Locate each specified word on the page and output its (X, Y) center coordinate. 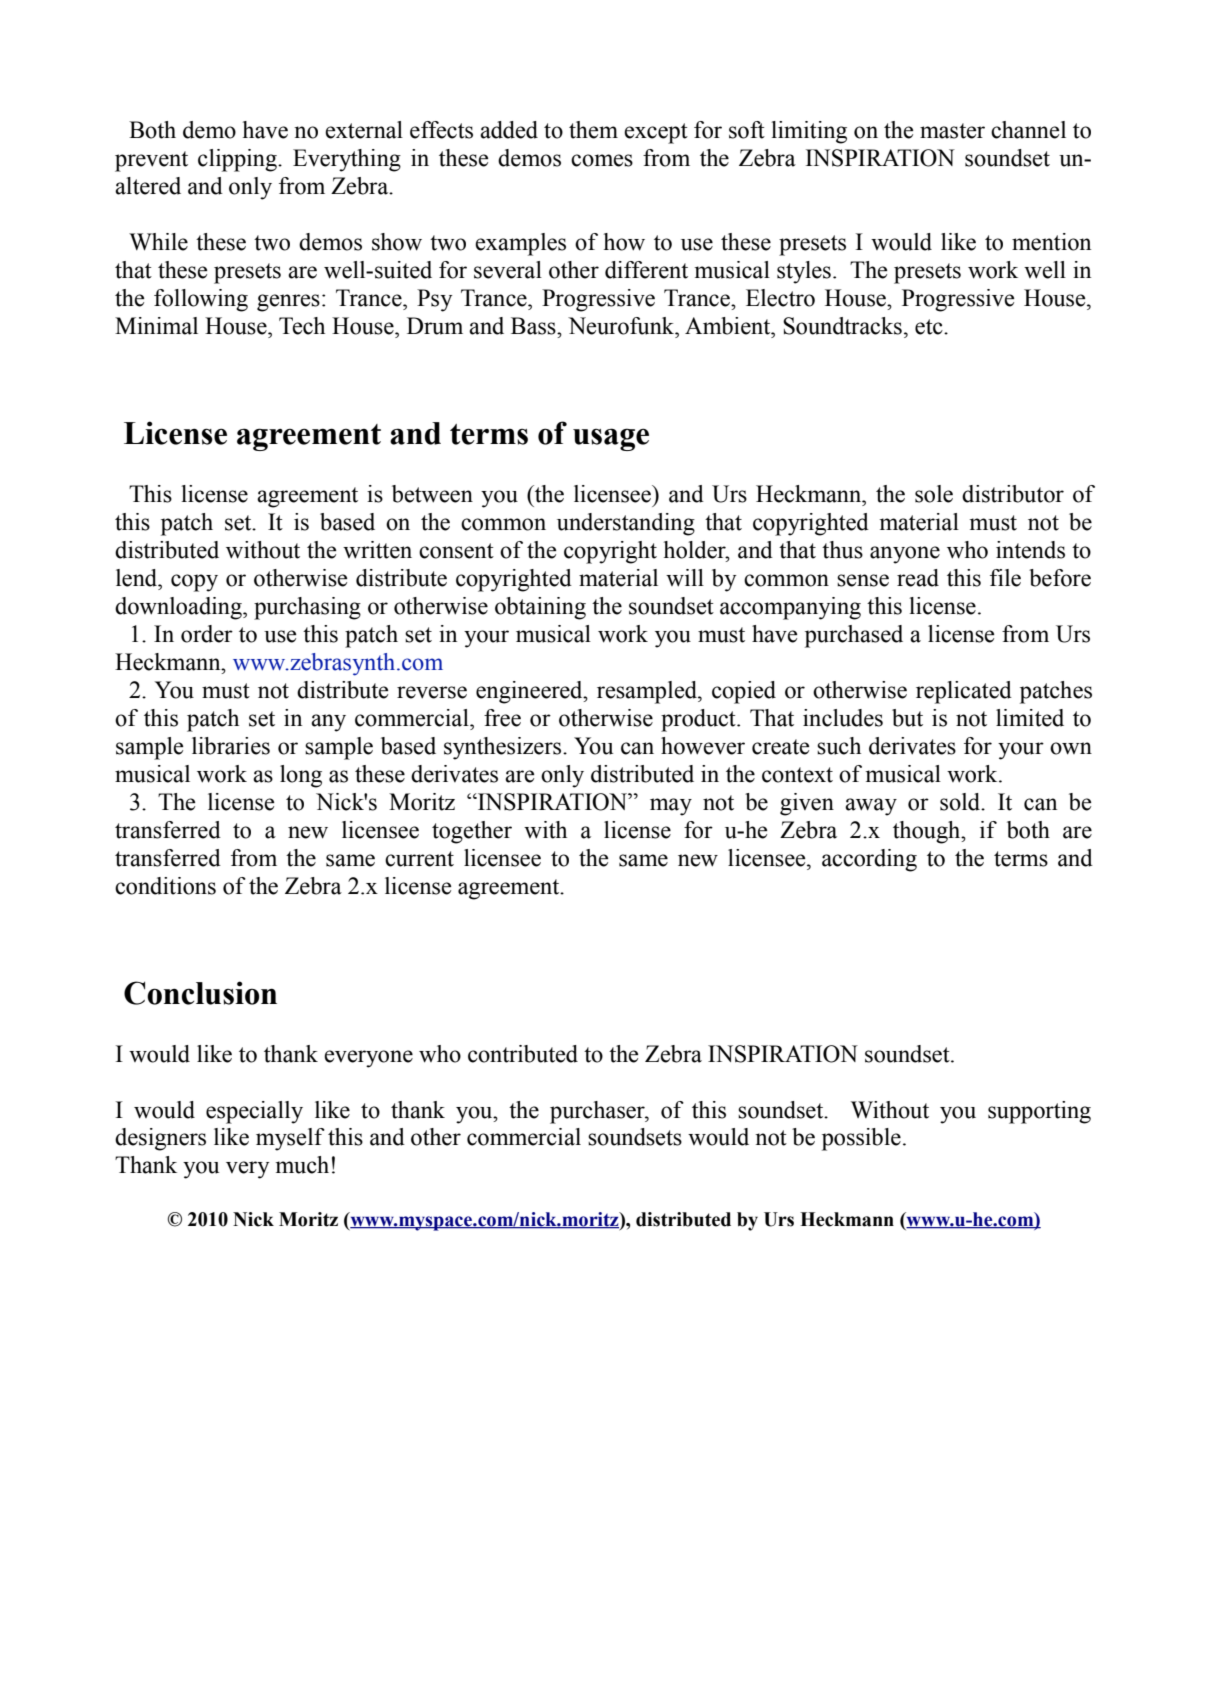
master (952, 131)
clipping (238, 160)
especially (254, 1112)
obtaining (540, 608)
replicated (964, 692)
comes (602, 160)
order (207, 634)
